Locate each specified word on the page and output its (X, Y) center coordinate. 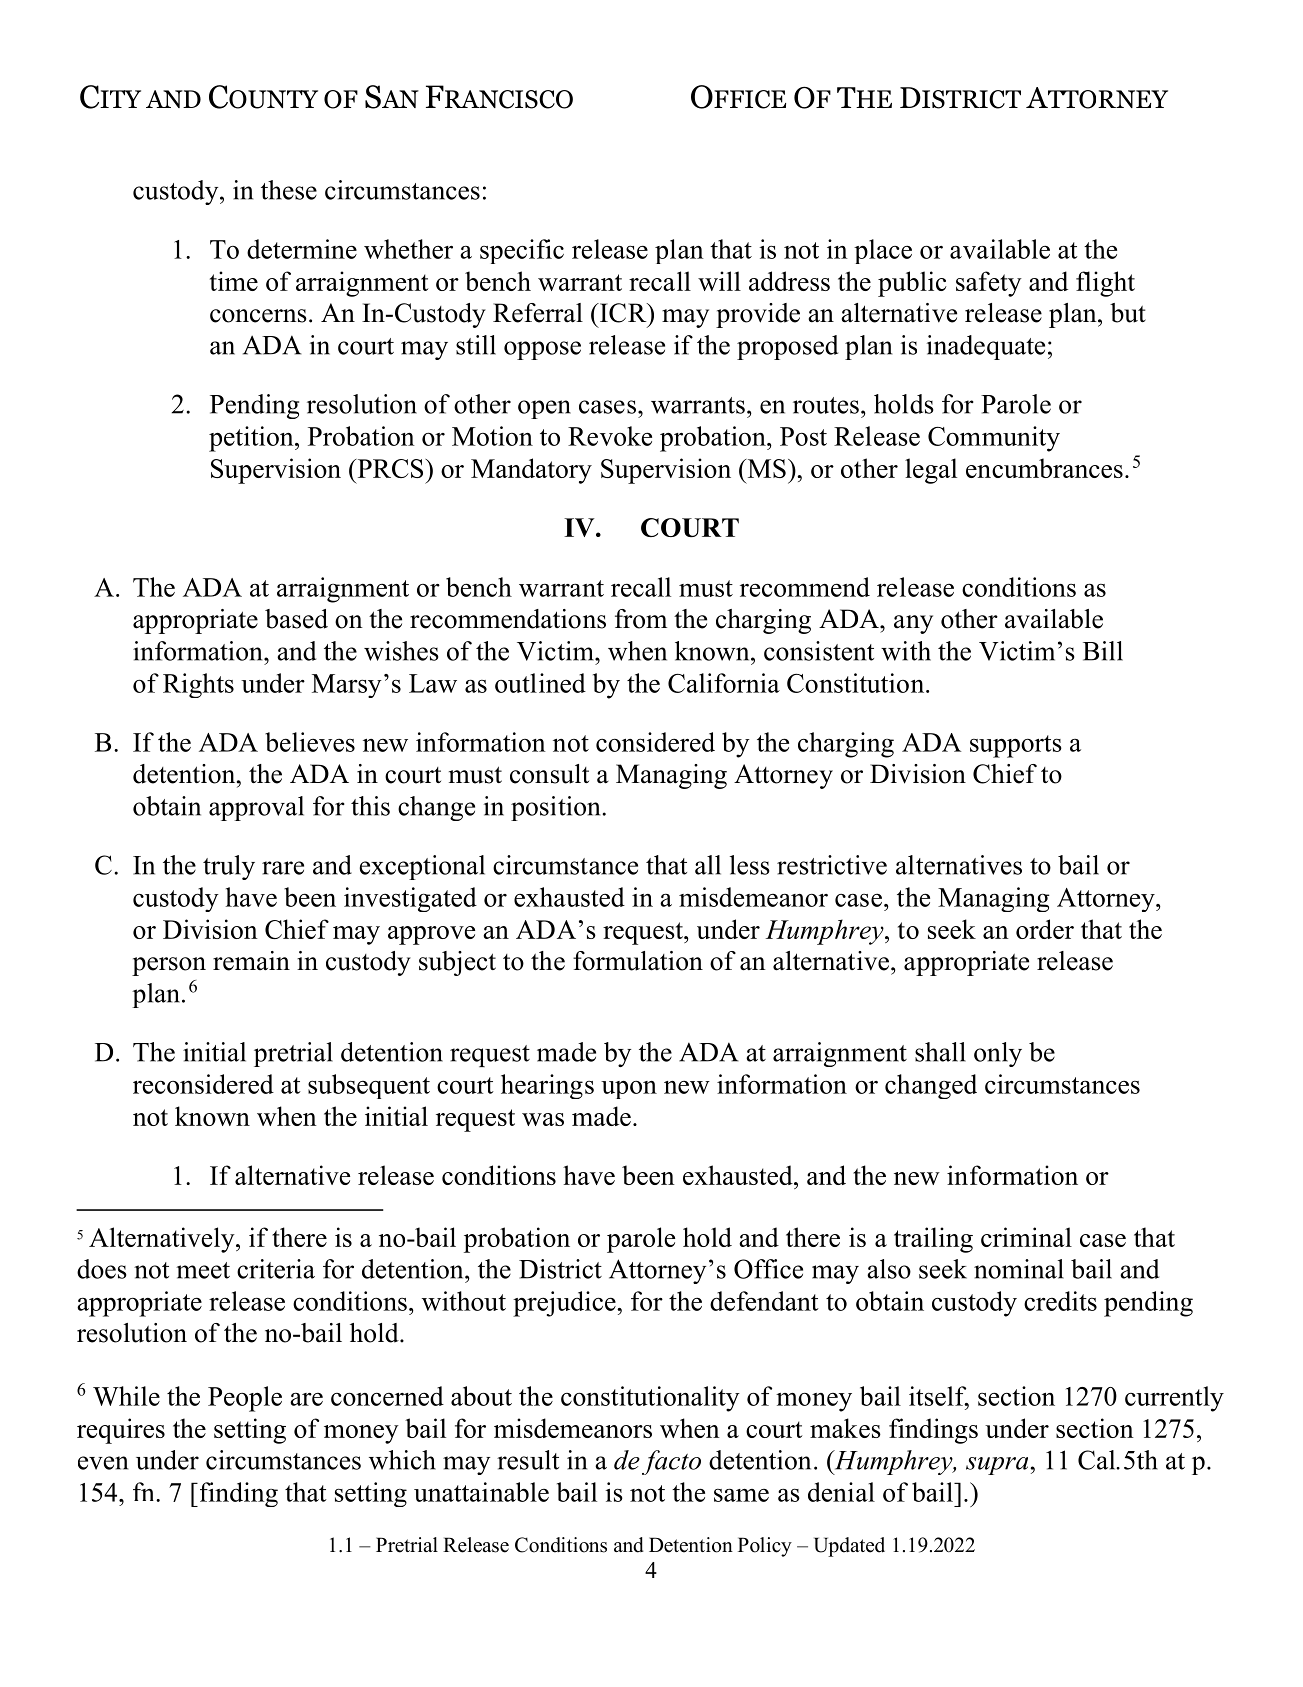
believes (310, 742)
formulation (638, 961)
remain (251, 961)
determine (302, 249)
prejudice (565, 1304)
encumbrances (1044, 468)
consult (549, 774)
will (719, 281)
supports (1016, 746)
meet (203, 1270)
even (103, 1463)
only (998, 1054)
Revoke (610, 436)
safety (989, 284)
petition (252, 439)
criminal (1026, 1237)
